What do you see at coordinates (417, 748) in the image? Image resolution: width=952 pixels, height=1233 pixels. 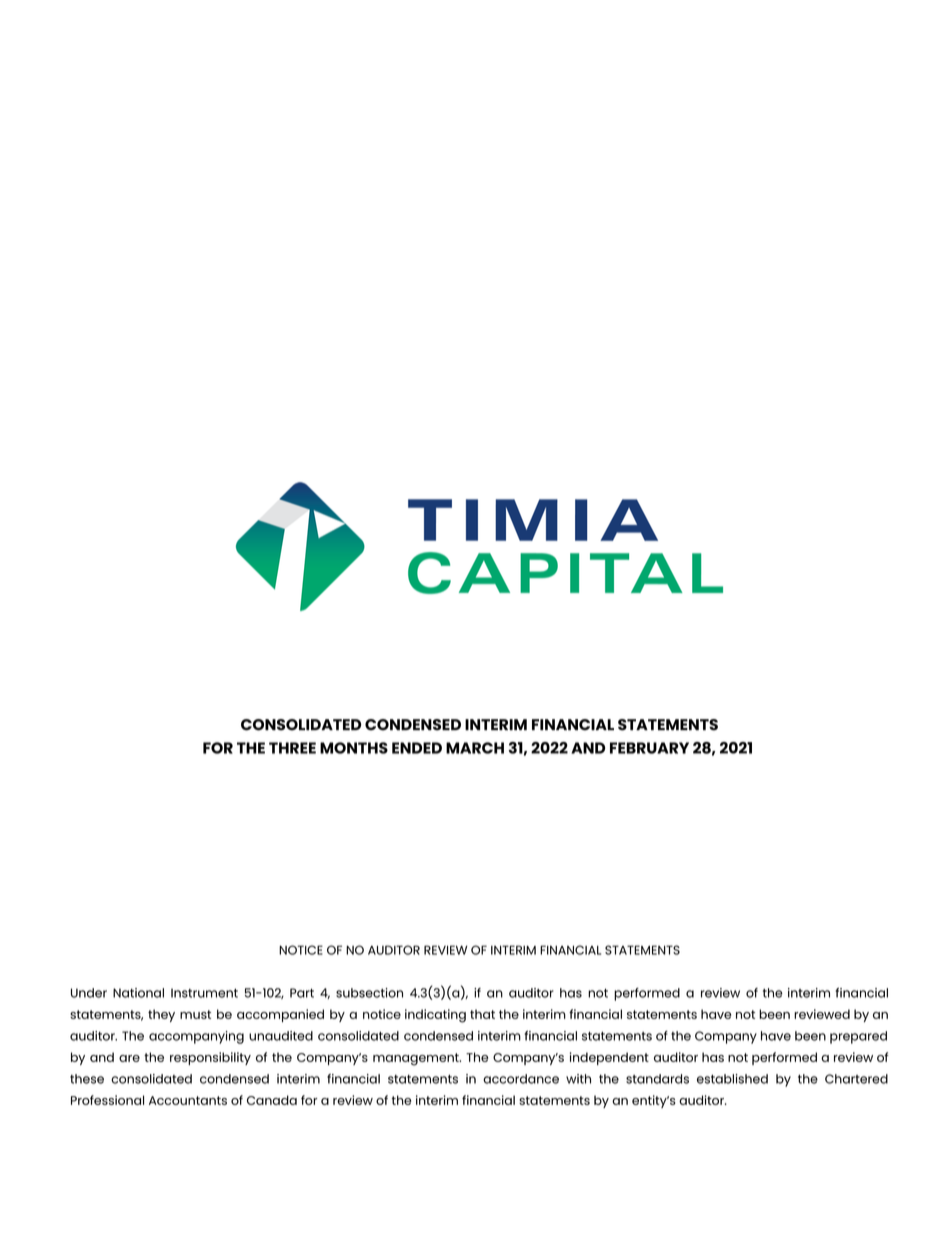 I see `ENDED` at bounding box center [417, 748].
